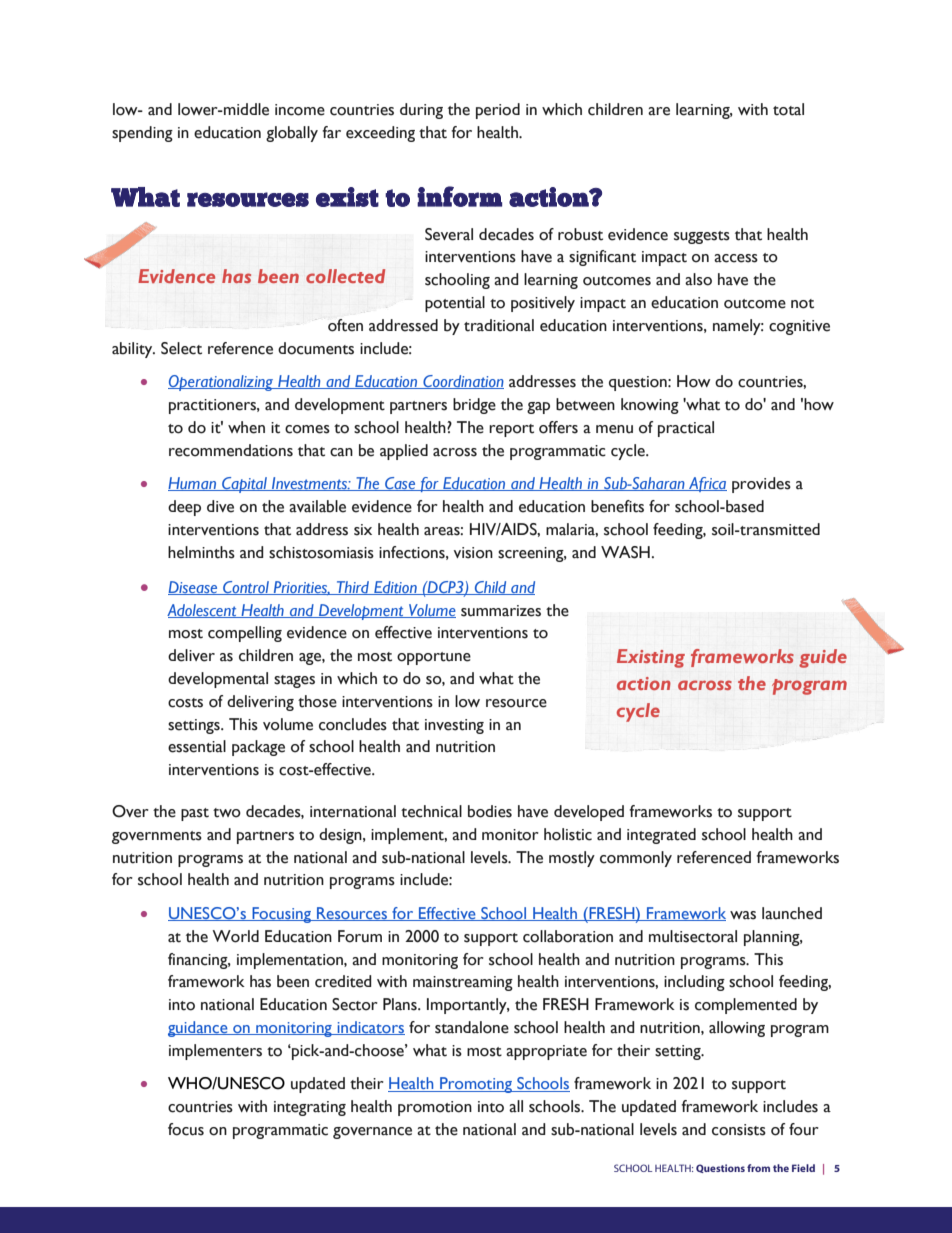 The width and height of the page is (952, 1233). Describe the element at coordinates (462, 382) in the page. I see `Coordination` at that location.
